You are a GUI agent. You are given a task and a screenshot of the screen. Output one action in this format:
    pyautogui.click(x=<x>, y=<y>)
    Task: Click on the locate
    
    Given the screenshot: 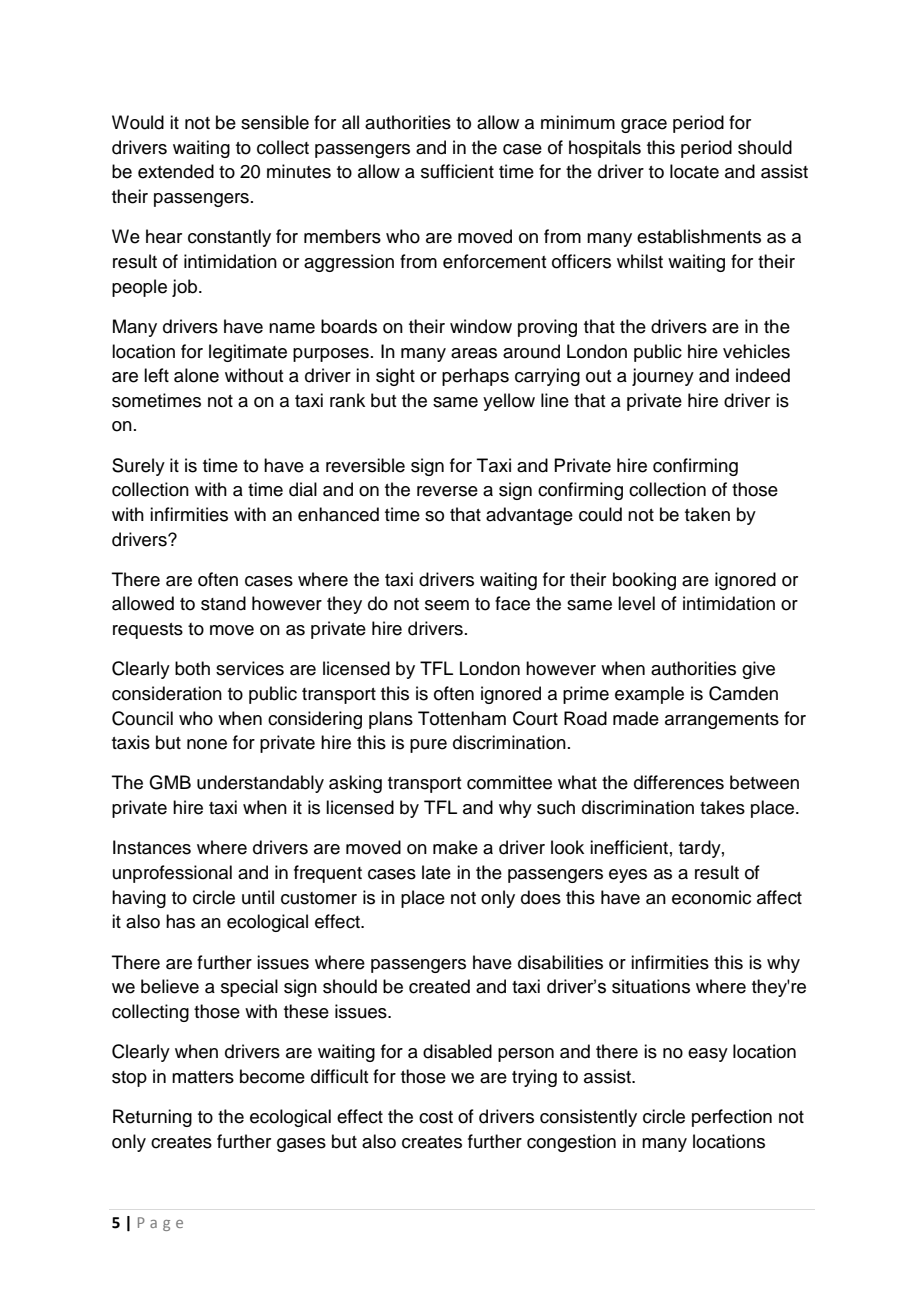 What is the action you would take?
    pyautogui.click(x=694, y=171)
